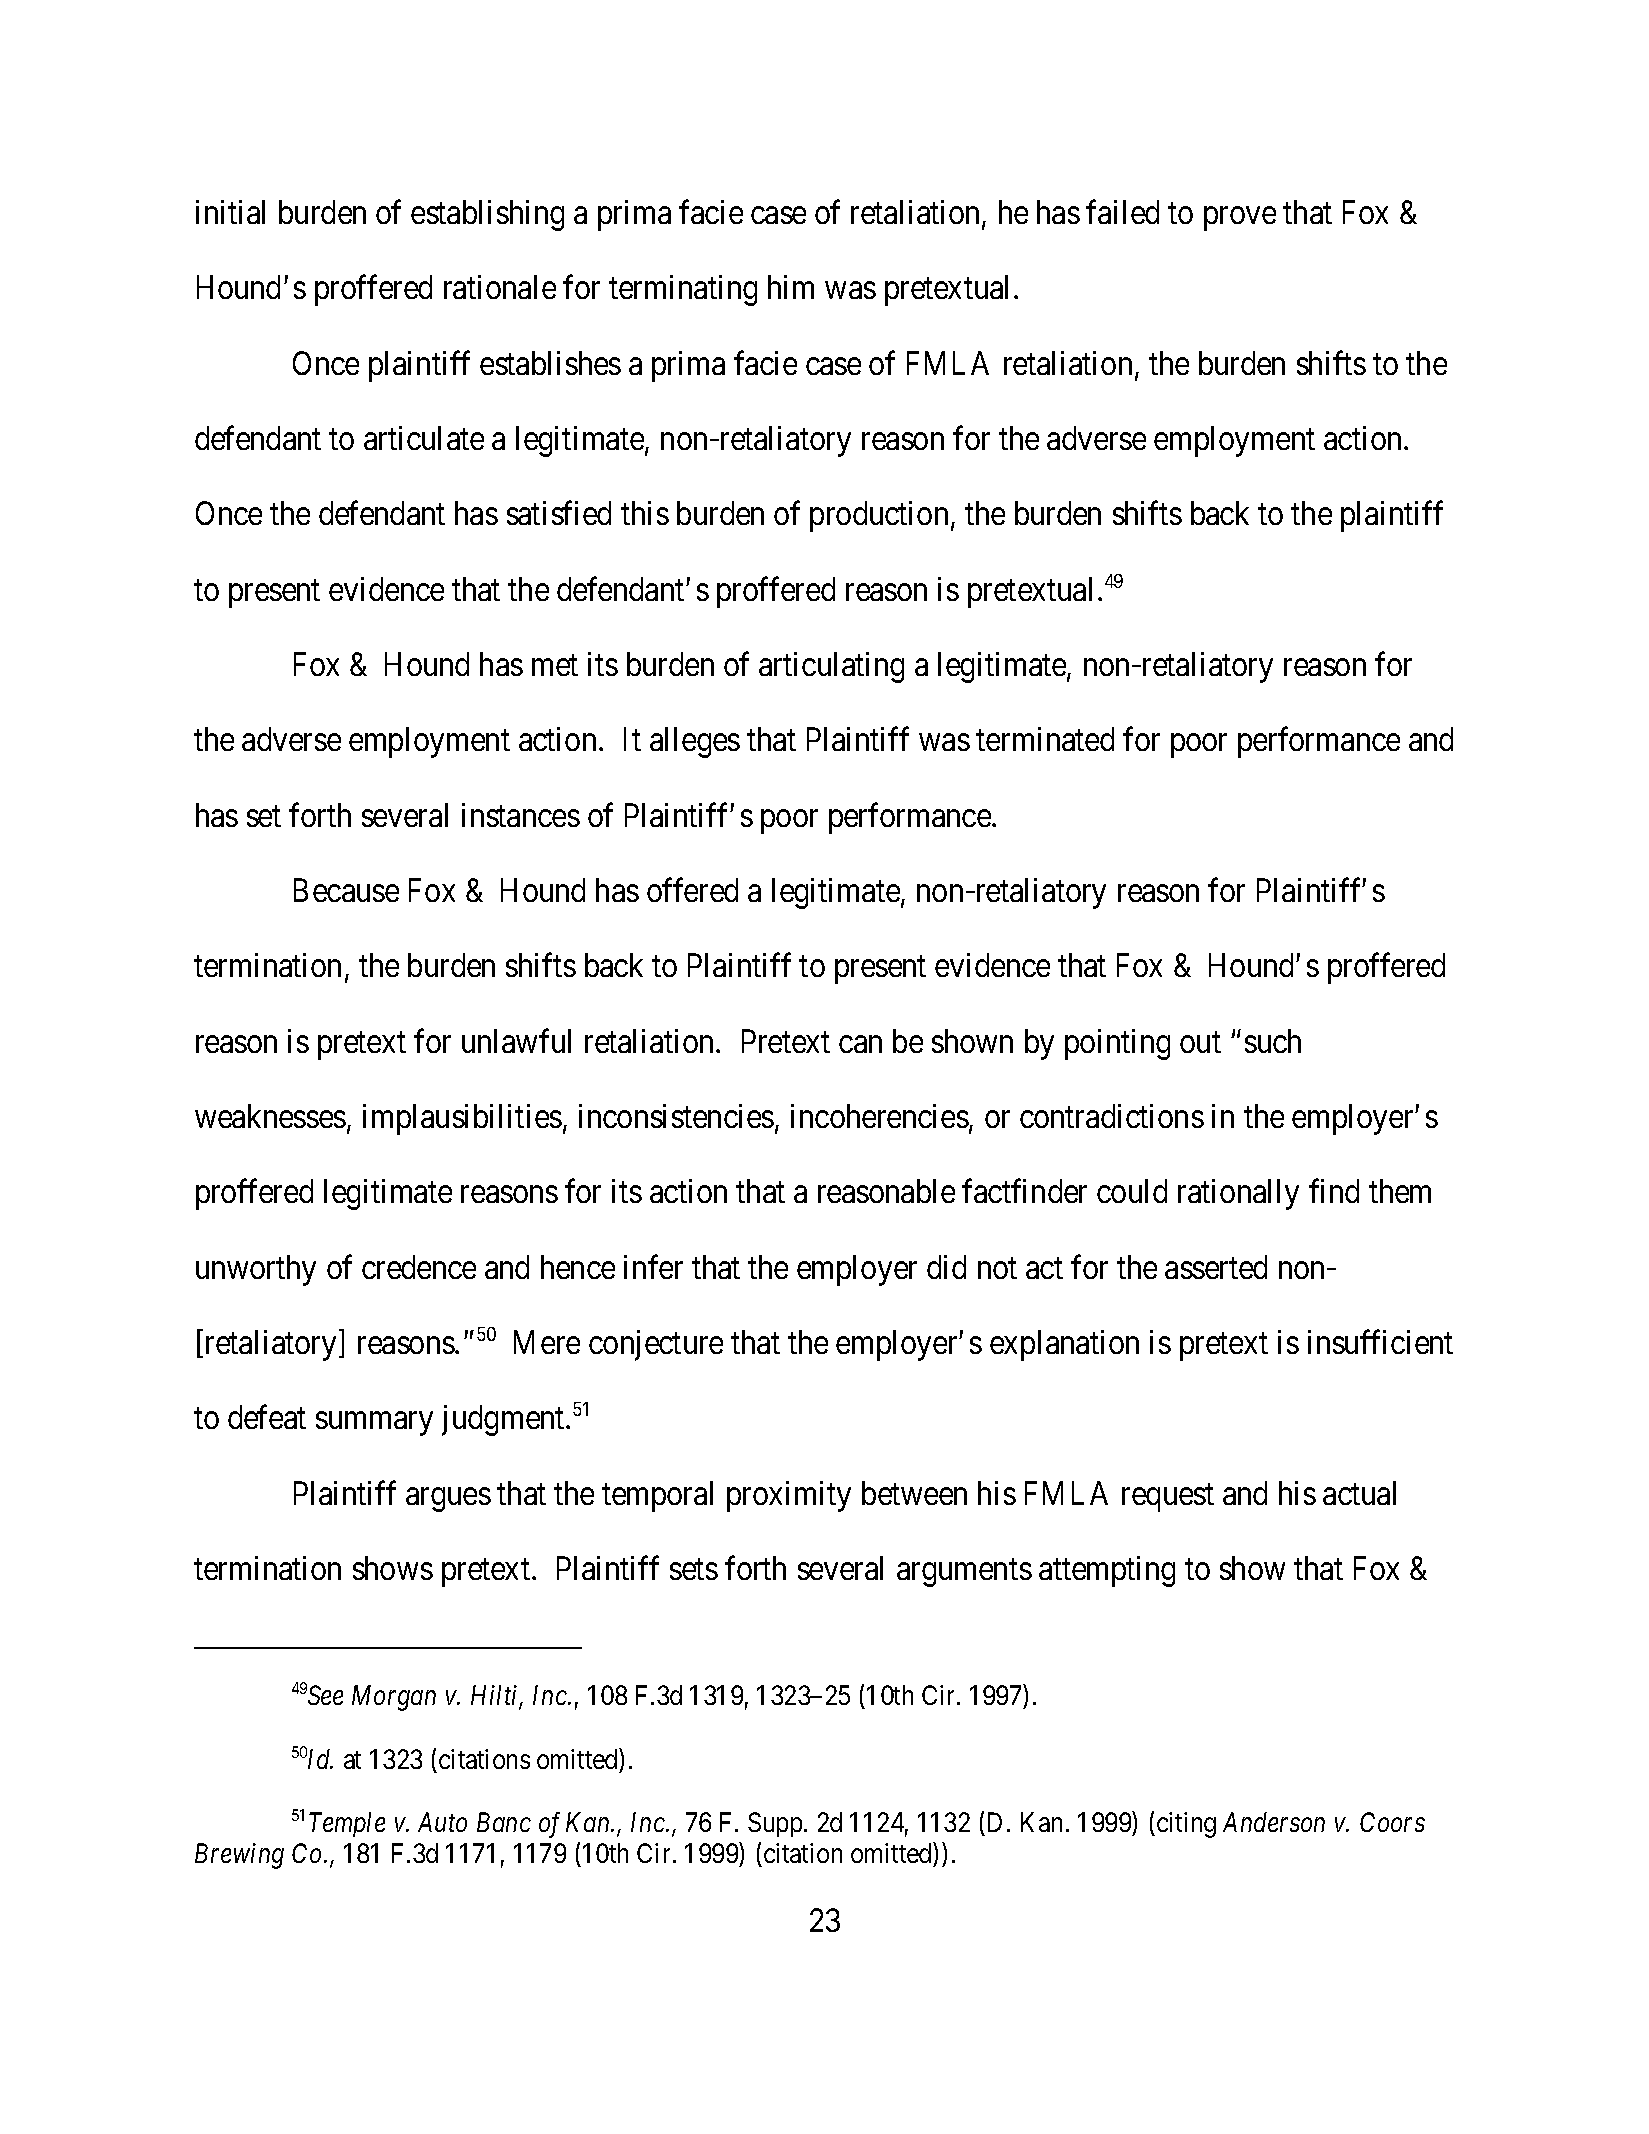 This screenshot has height=2134, width=1649. What do you see at coordinates (487, 215) in the screenshot?
I see `establishing` at bounding box center [487, 215].
